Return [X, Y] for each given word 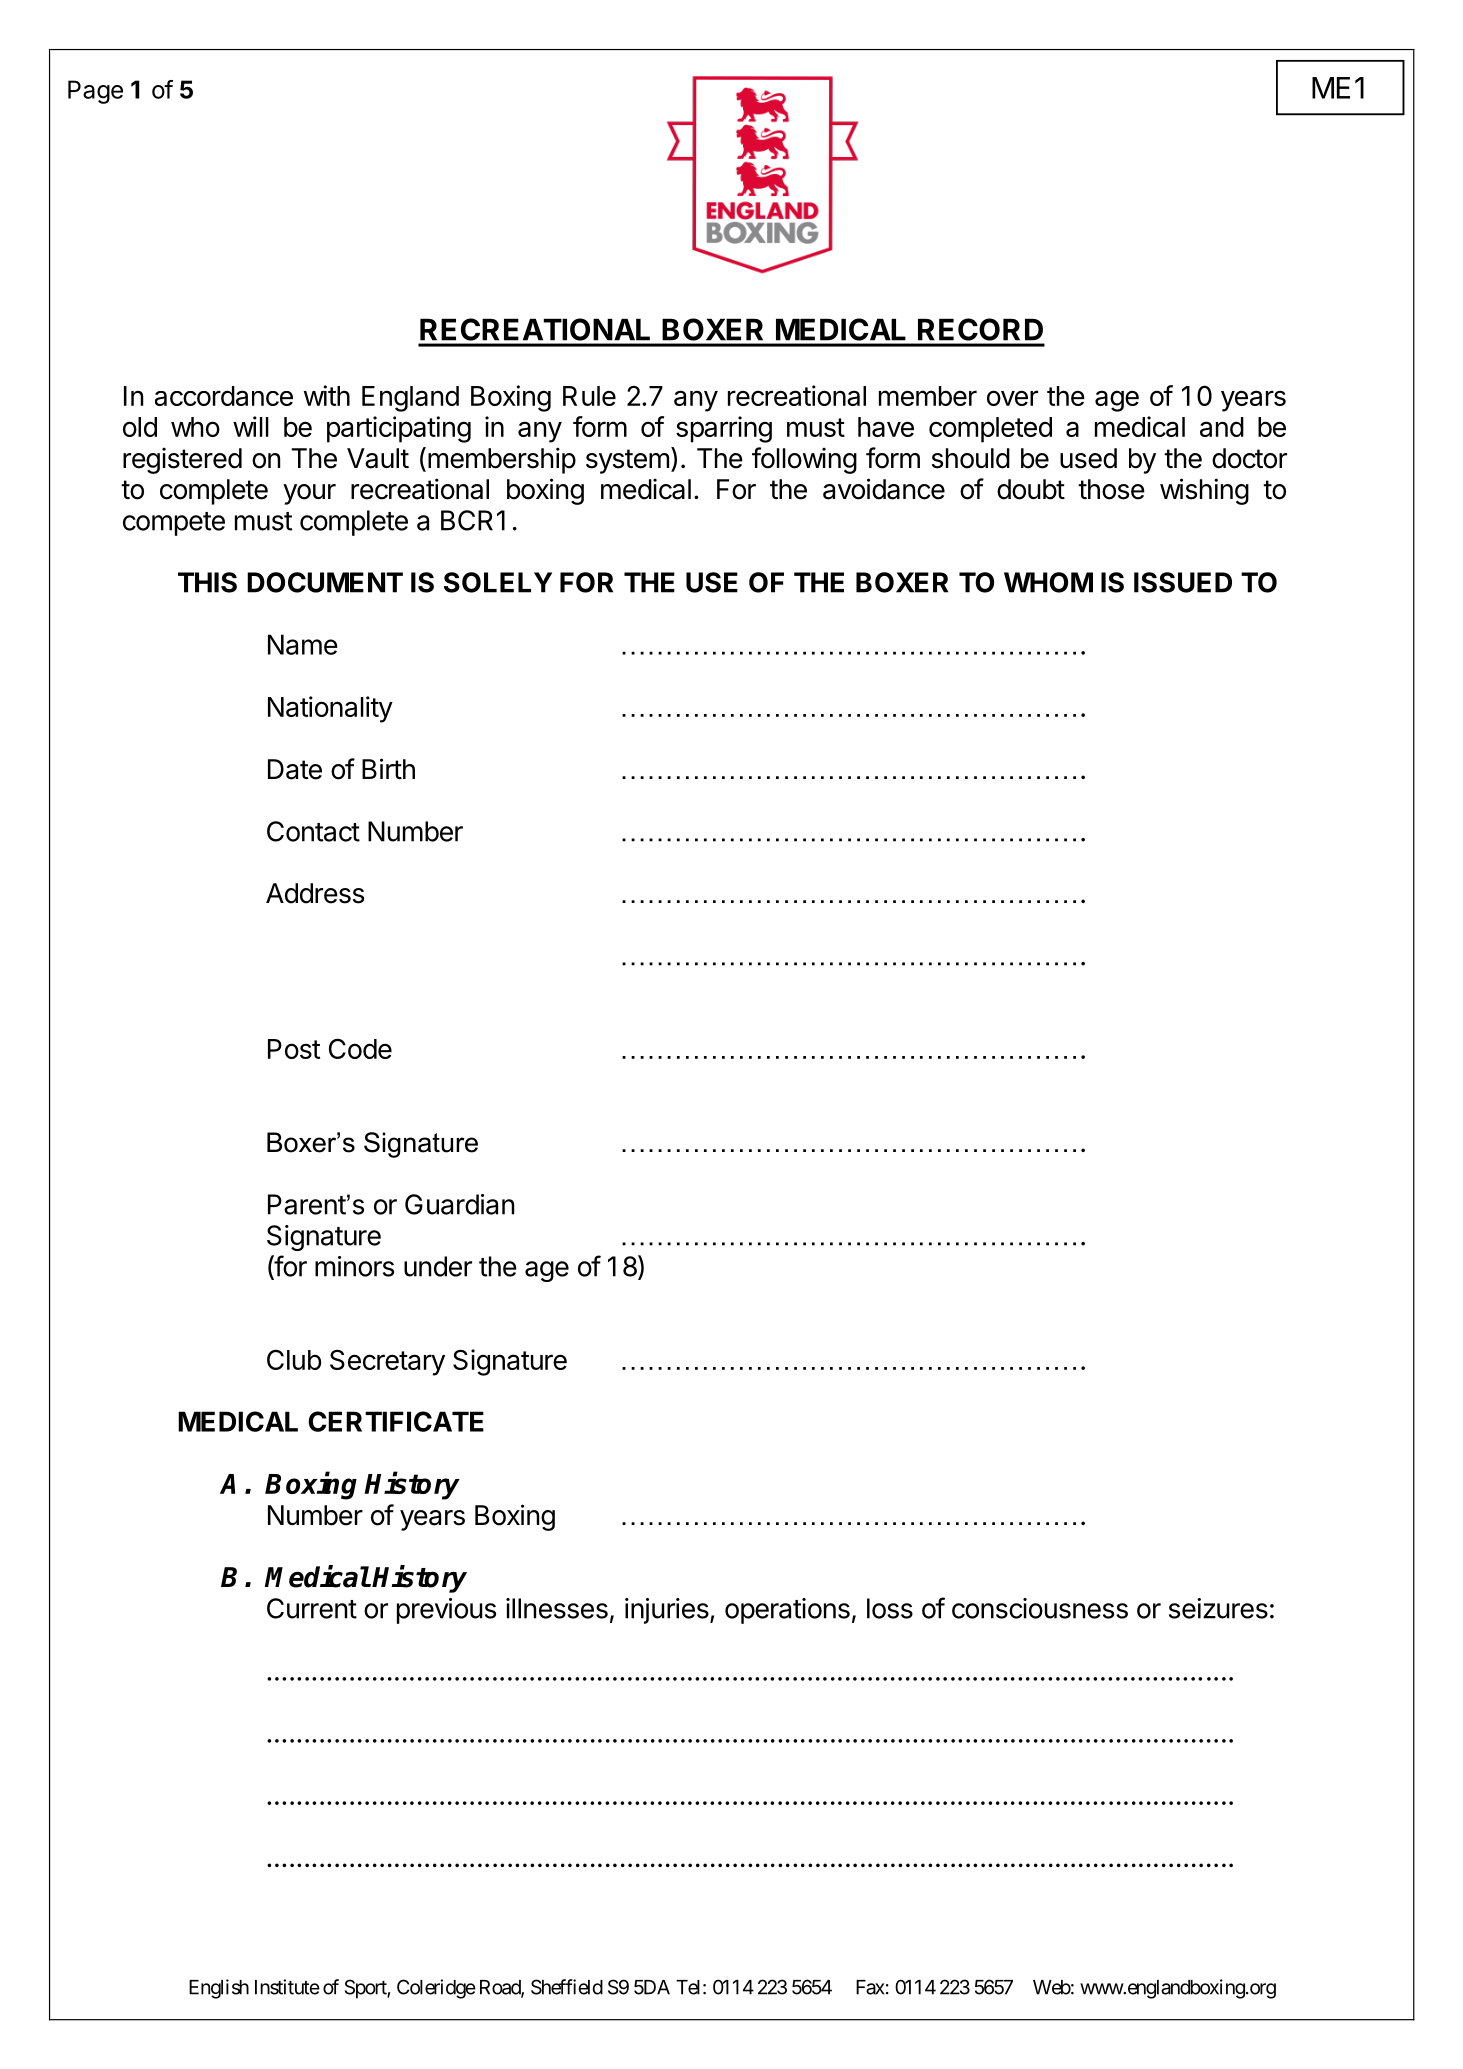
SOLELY [498, 582]
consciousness [1040, 1608]
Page [95, 92]
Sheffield [567, 1987]
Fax [870, 1987]
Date [295, 769]
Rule [589, 396]
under [438, 1266]
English [219, 1989]
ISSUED [1183, 582]
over [1012, 398]
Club [294, 1359]
